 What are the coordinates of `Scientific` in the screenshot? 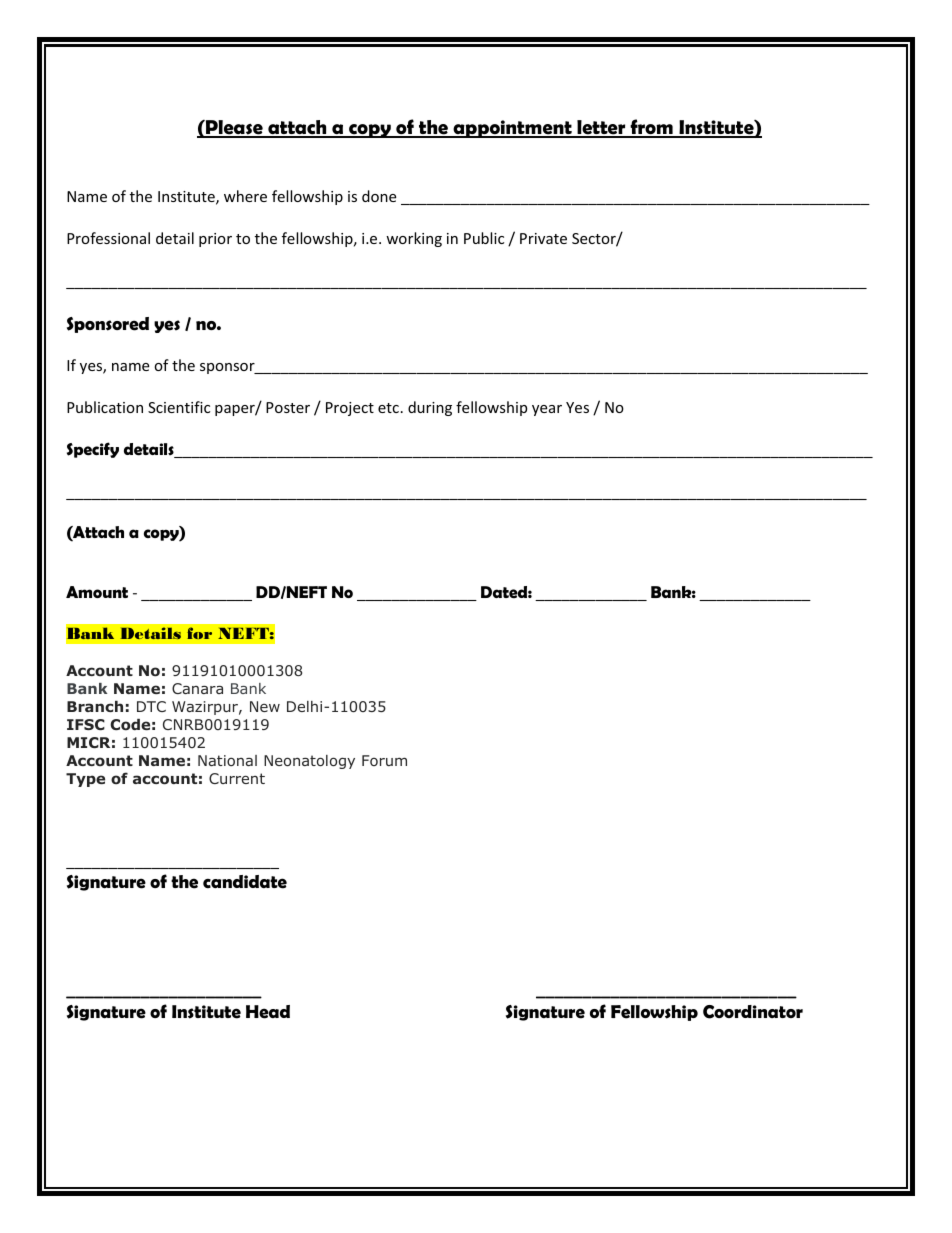 It's located at (179, 407).
